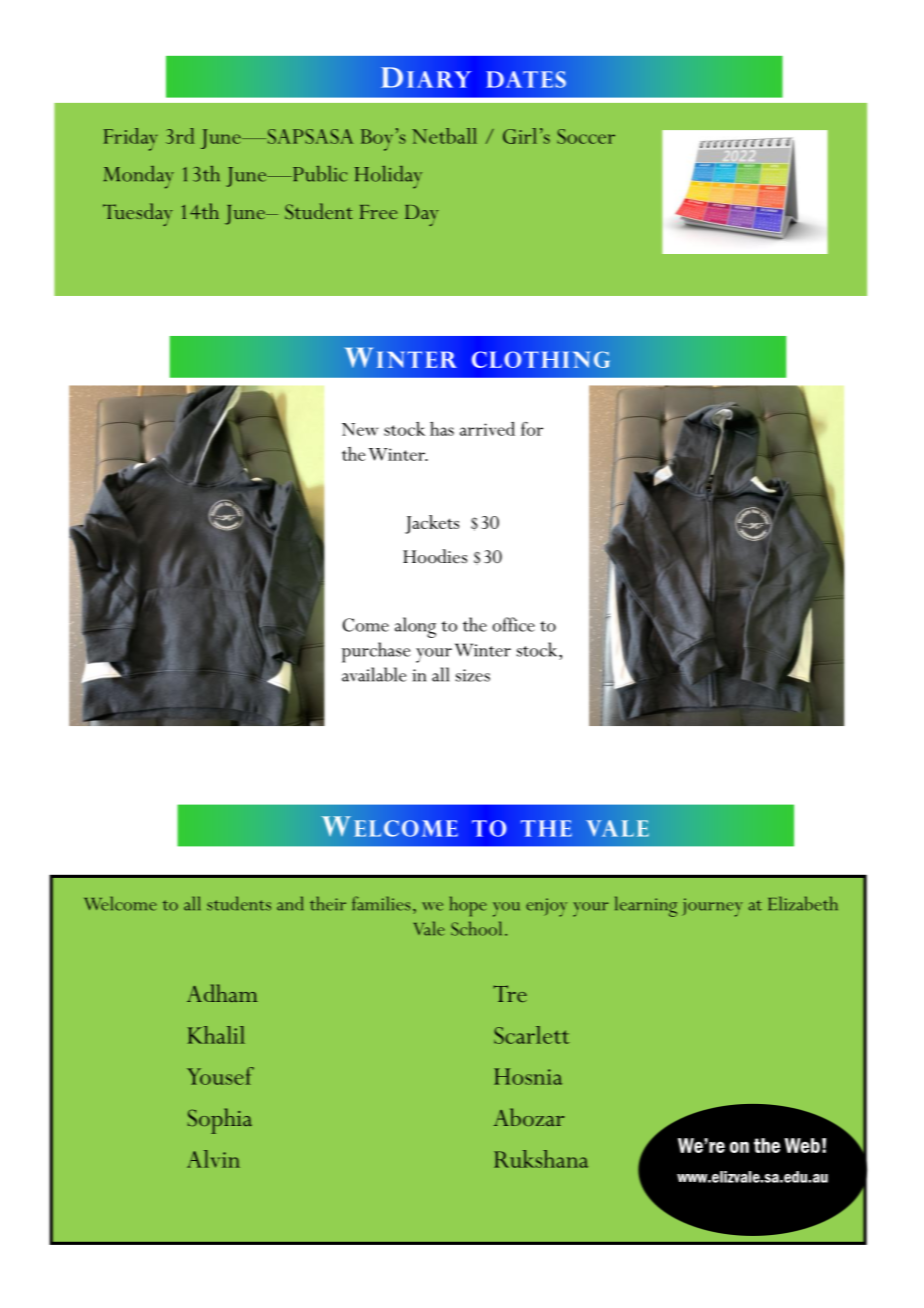  What do you see at coordinates (586, 136) in the screenshot?
I see `Soccer` at bounding box center [586, 136].
